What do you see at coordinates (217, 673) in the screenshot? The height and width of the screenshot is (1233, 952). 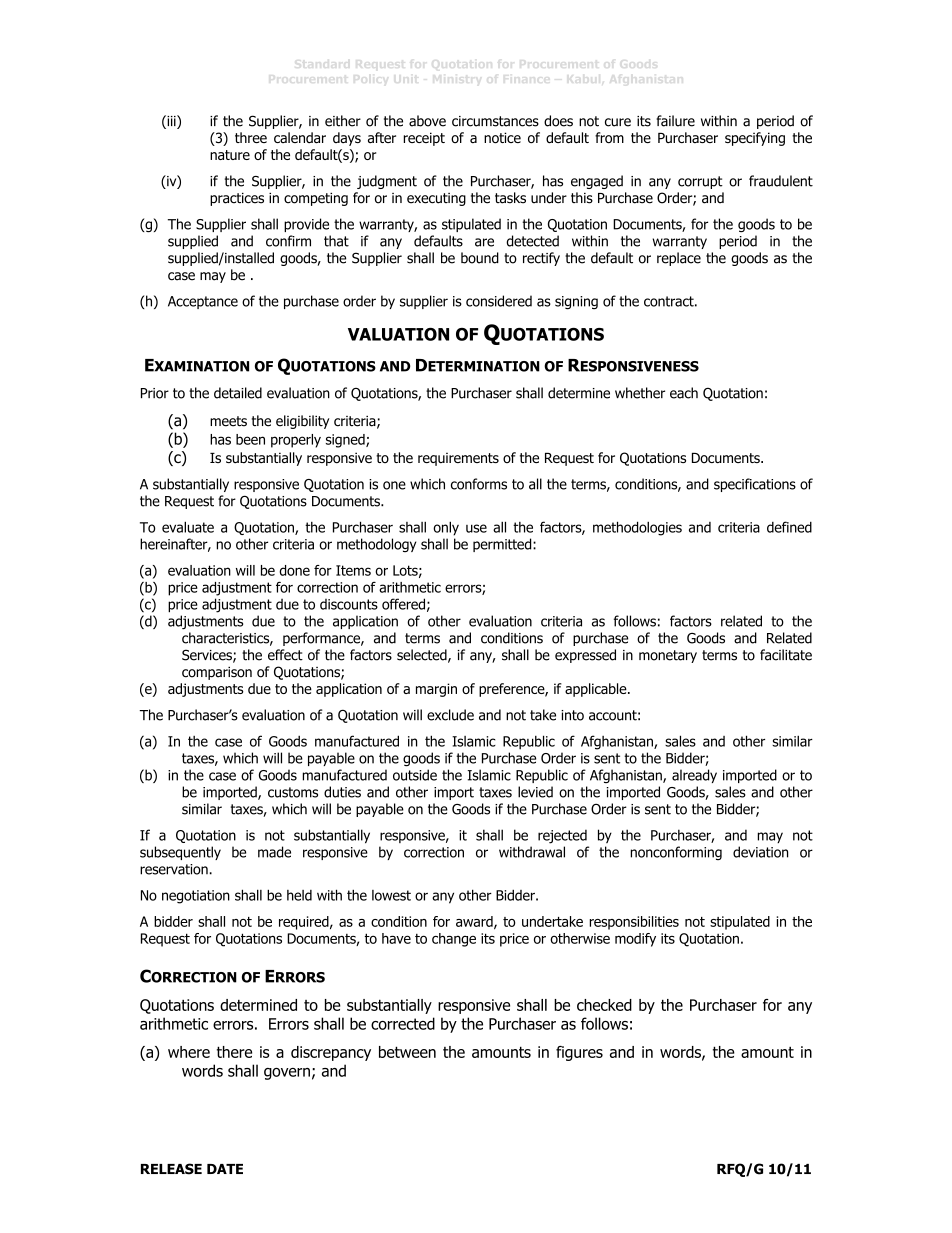 I see `comparison` at bounding box center [217, 673].
